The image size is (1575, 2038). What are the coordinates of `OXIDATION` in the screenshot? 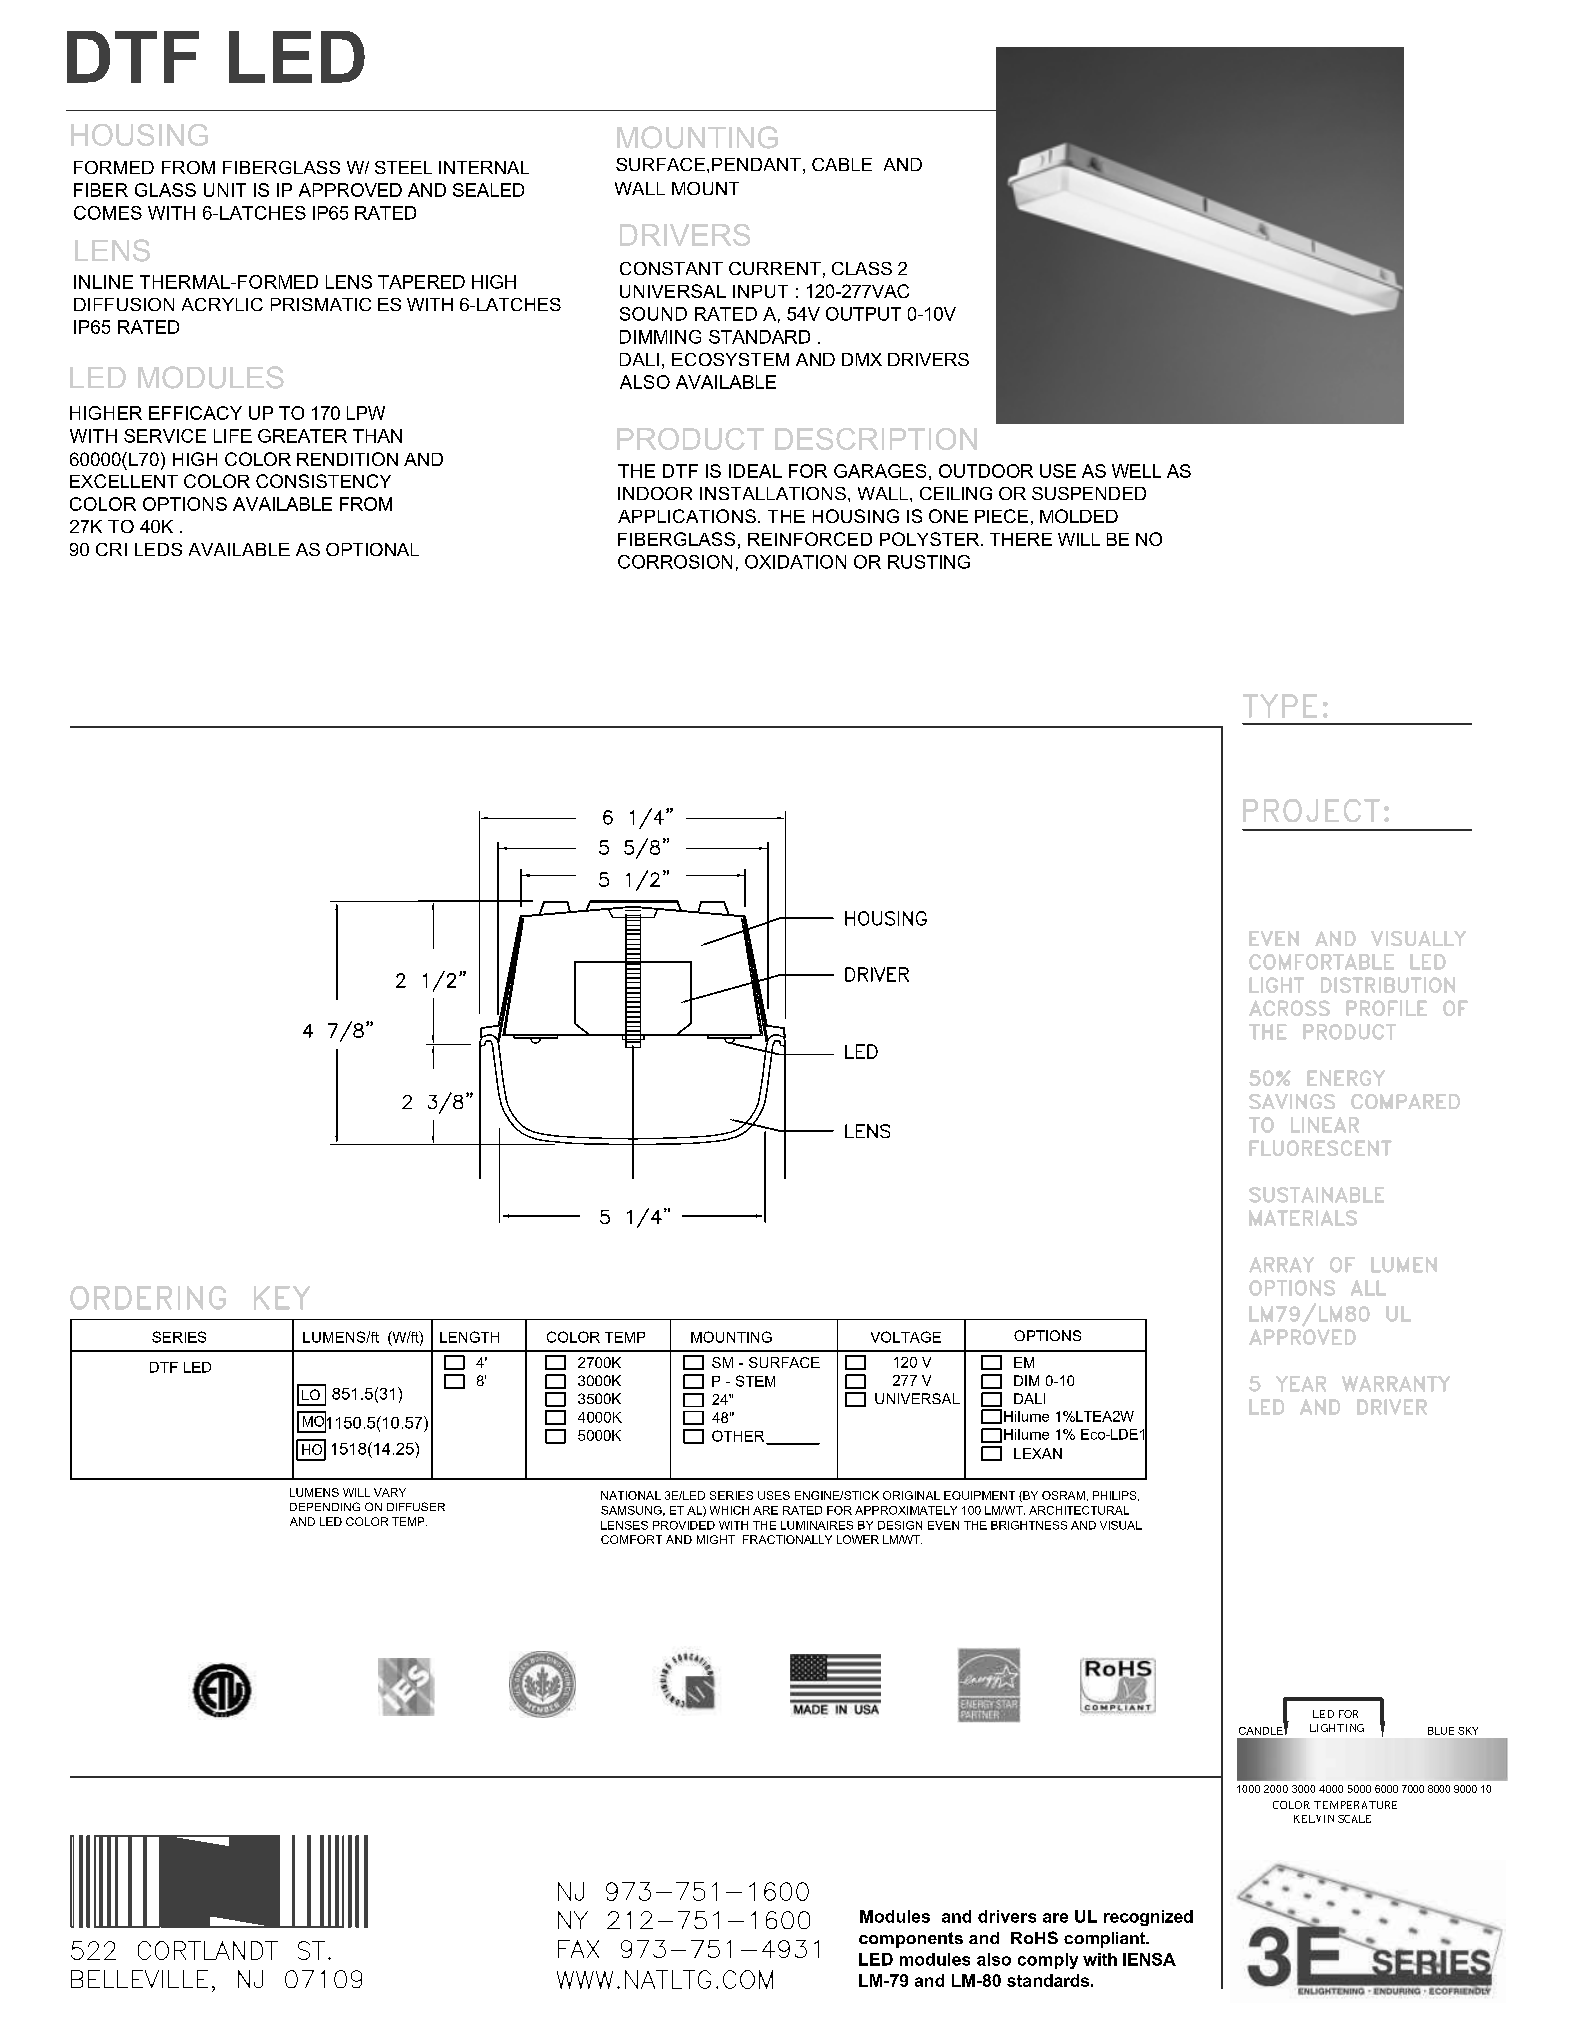 It's located at (795, 562).
